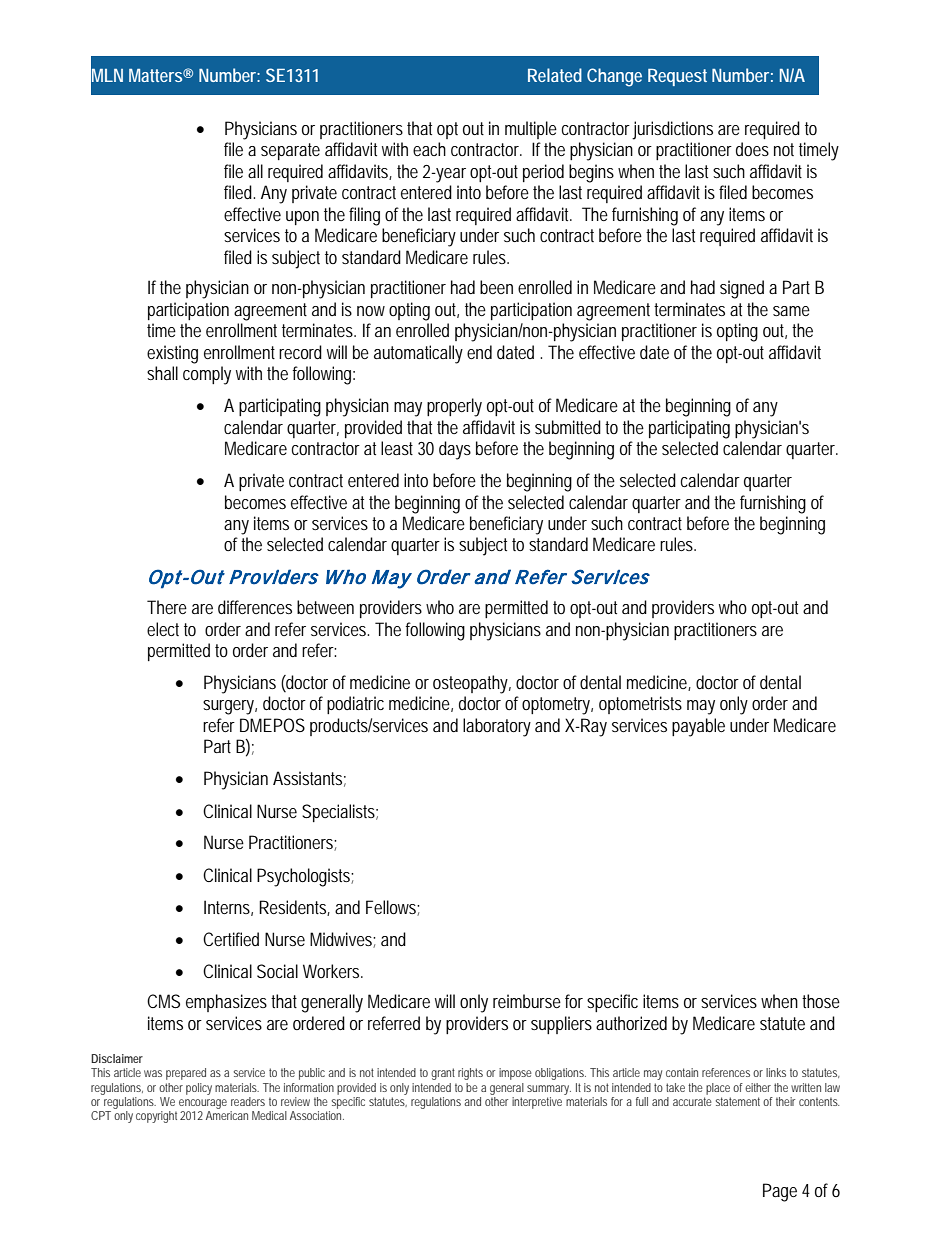 This document has width=952, height=1233. What do you see at coordinates (537, 1103) in the document?
I see `interpretive` at bounding box center [537, 1103].
